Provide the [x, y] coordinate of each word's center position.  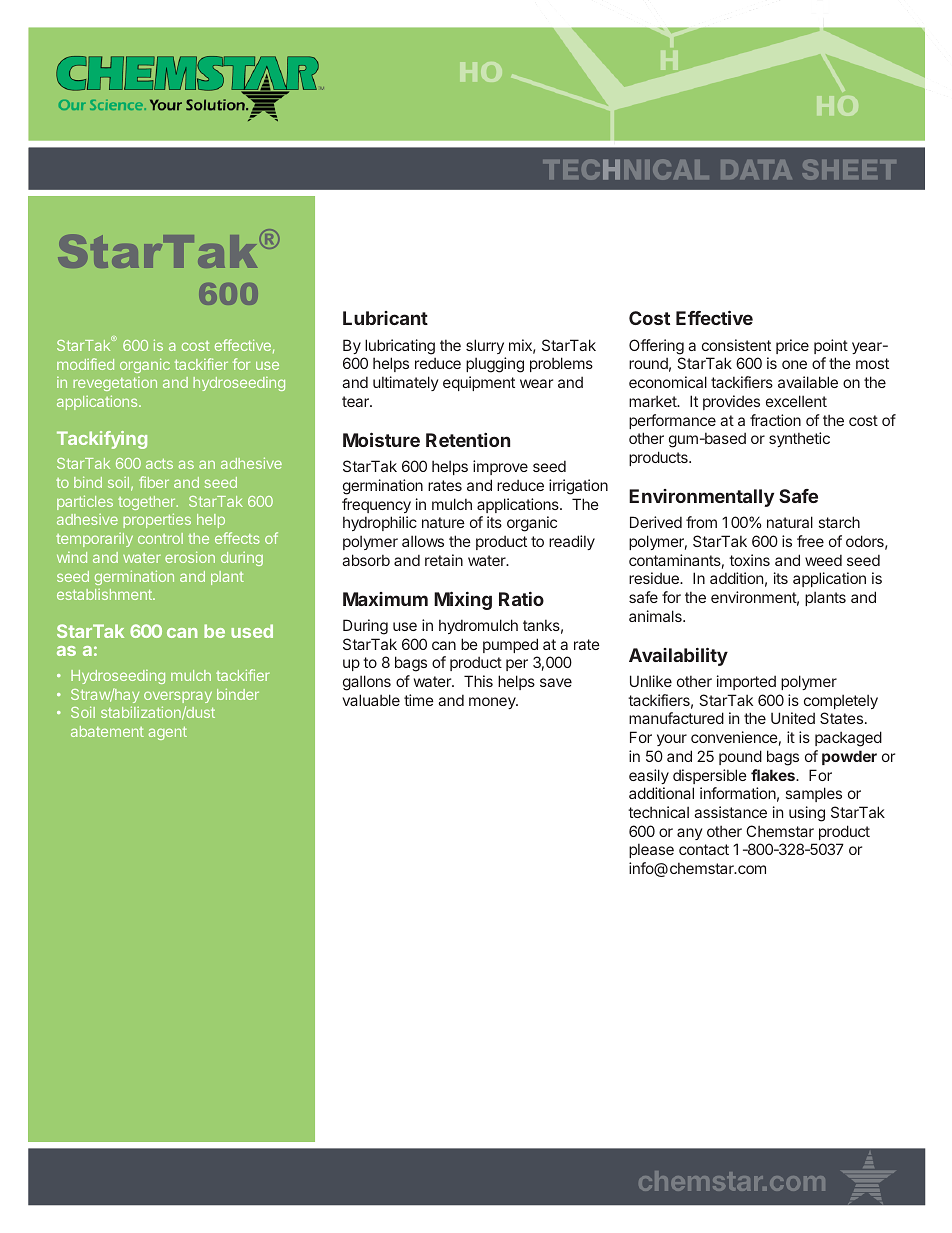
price [792, 346]
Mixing [463, 600]
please [651, 850]
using [807, 814]
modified [85, 364]
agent [168, 733]
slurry [485, 346]
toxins [749, 560]
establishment [105, 594]
